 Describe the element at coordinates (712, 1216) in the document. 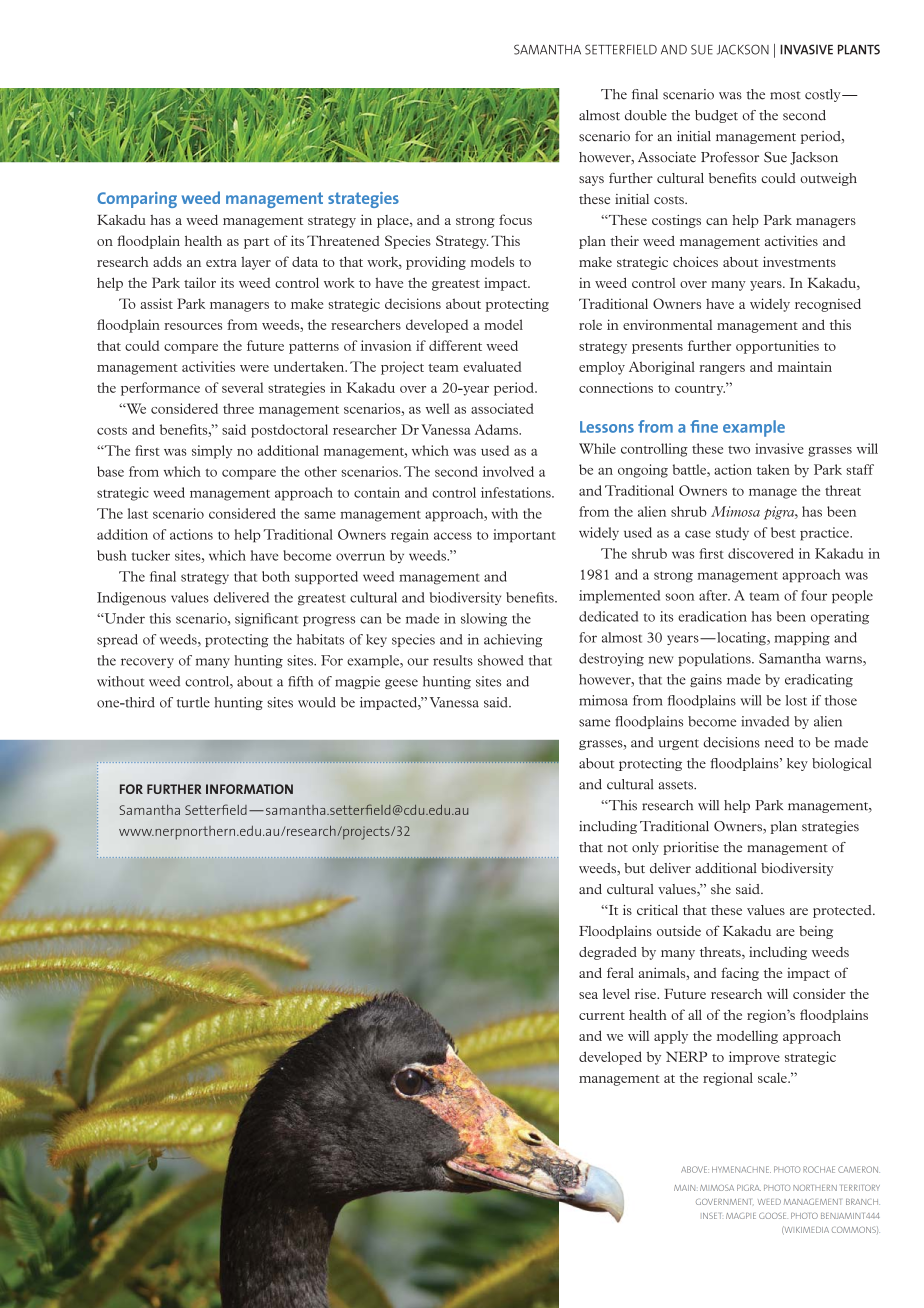

I see `INSET` at that location.
